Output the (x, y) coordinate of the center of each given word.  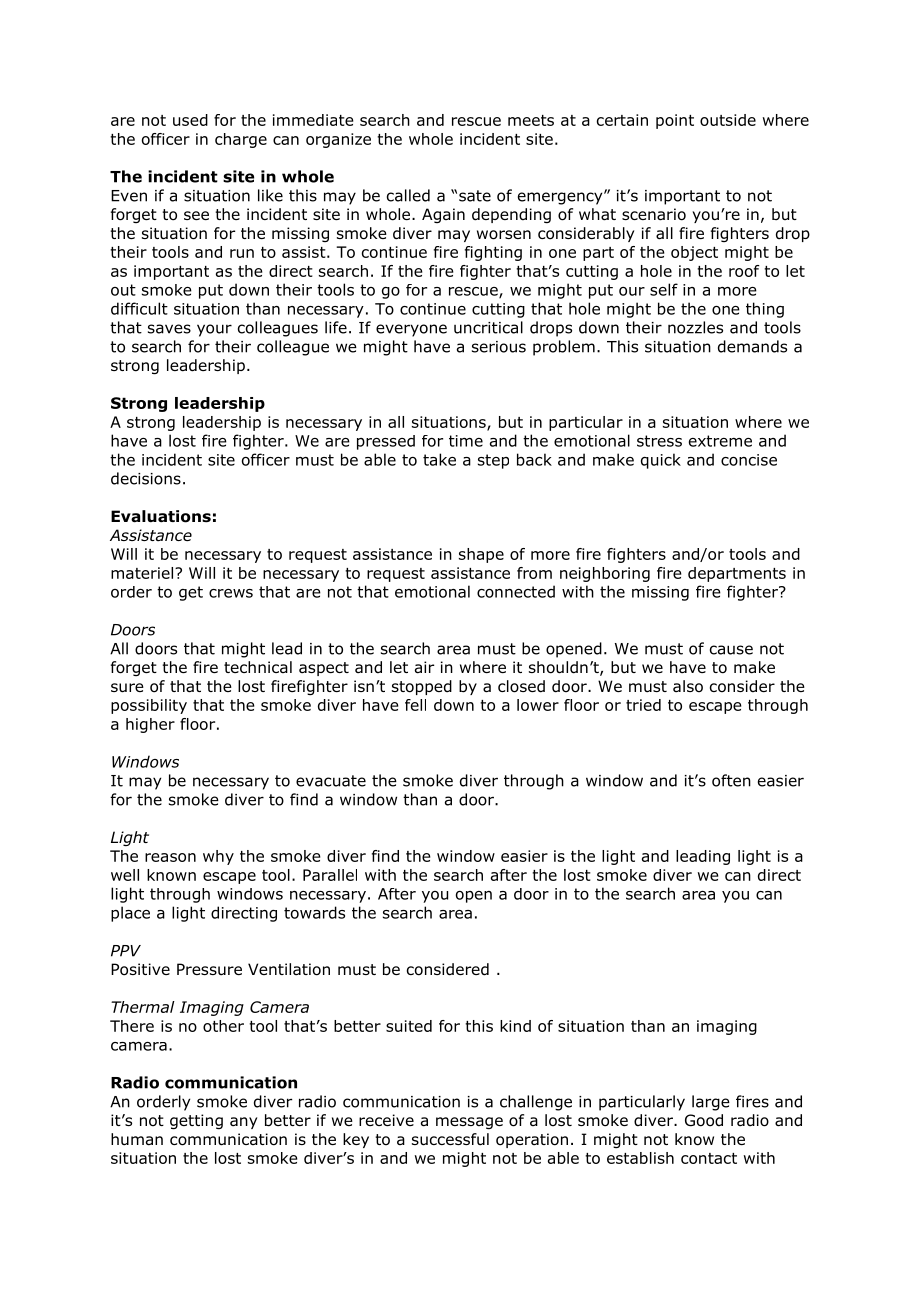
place (130, 914)
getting (196, 1121)
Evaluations (161, 516)
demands (752, 346)
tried (643, 705)
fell (415, 705)
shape (481, 555)
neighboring (605, 574)
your (214, 330)
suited (409, 1026)
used (190, 120)
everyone (411, 330)
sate (475, 196)
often (731, 780)
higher (150, 725)
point (675, 121)
